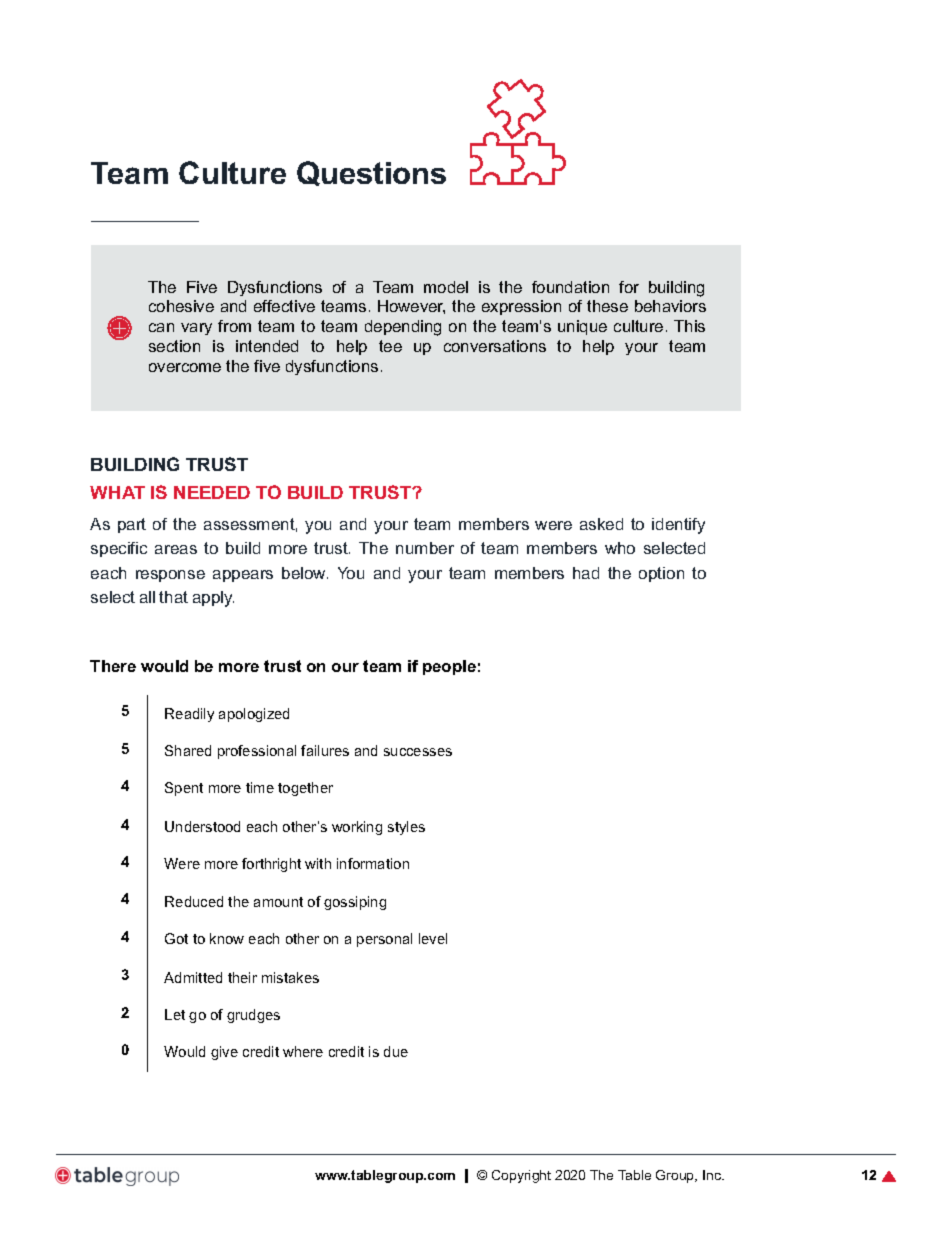 This screenshot has height=1233, width=952. What do you see at coordinates (181, 306) in the screenshot?
I see `cohesive` at bounding box center [181, 306].
